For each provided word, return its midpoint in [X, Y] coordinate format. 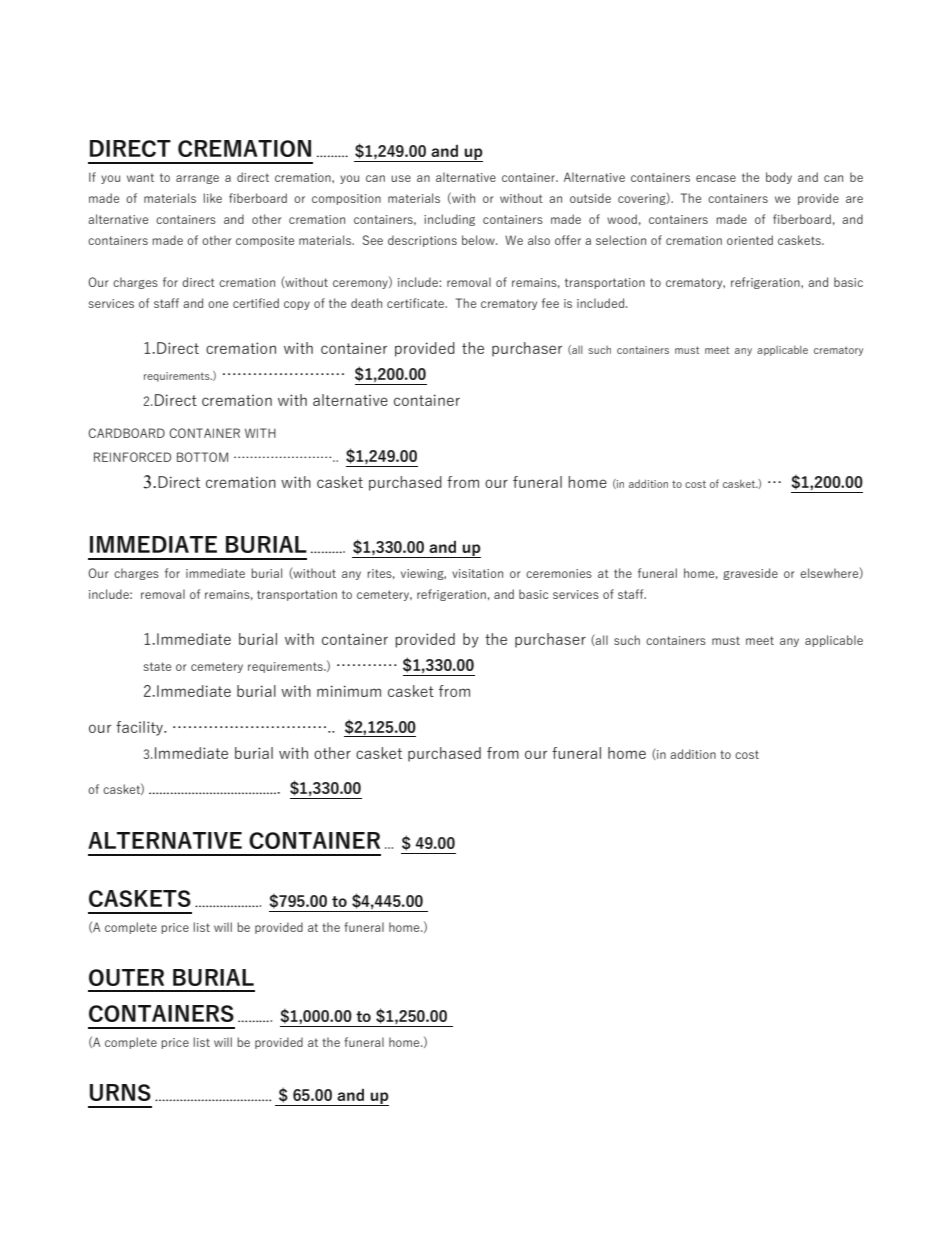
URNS [120, 1092]
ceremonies [559, 573]
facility [140, 728]
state [157, 666]
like [212, 198]
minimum [349, 691]
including [449, 220]
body [779, 178]
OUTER [126, 977]
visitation [477, 573]
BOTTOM [202, 457]
